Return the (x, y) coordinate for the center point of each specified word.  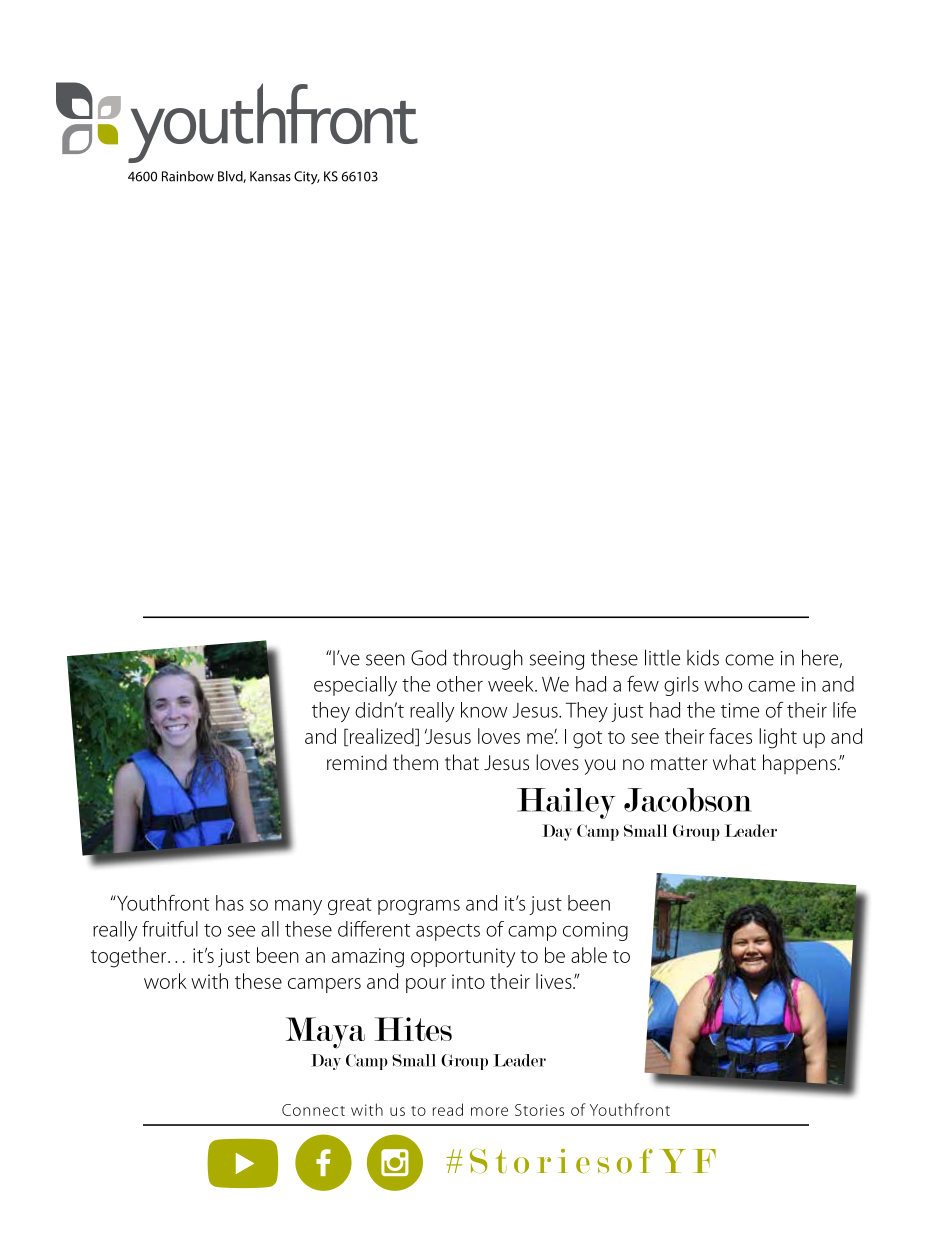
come (749, 660)
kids (703, 657)
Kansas (270, 176)
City (307, 178)
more (489, 1111)
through (488, 659)
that (462, 762)
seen (385, 660)
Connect (313, 1110)
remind (357, 762)
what (734, 762)
